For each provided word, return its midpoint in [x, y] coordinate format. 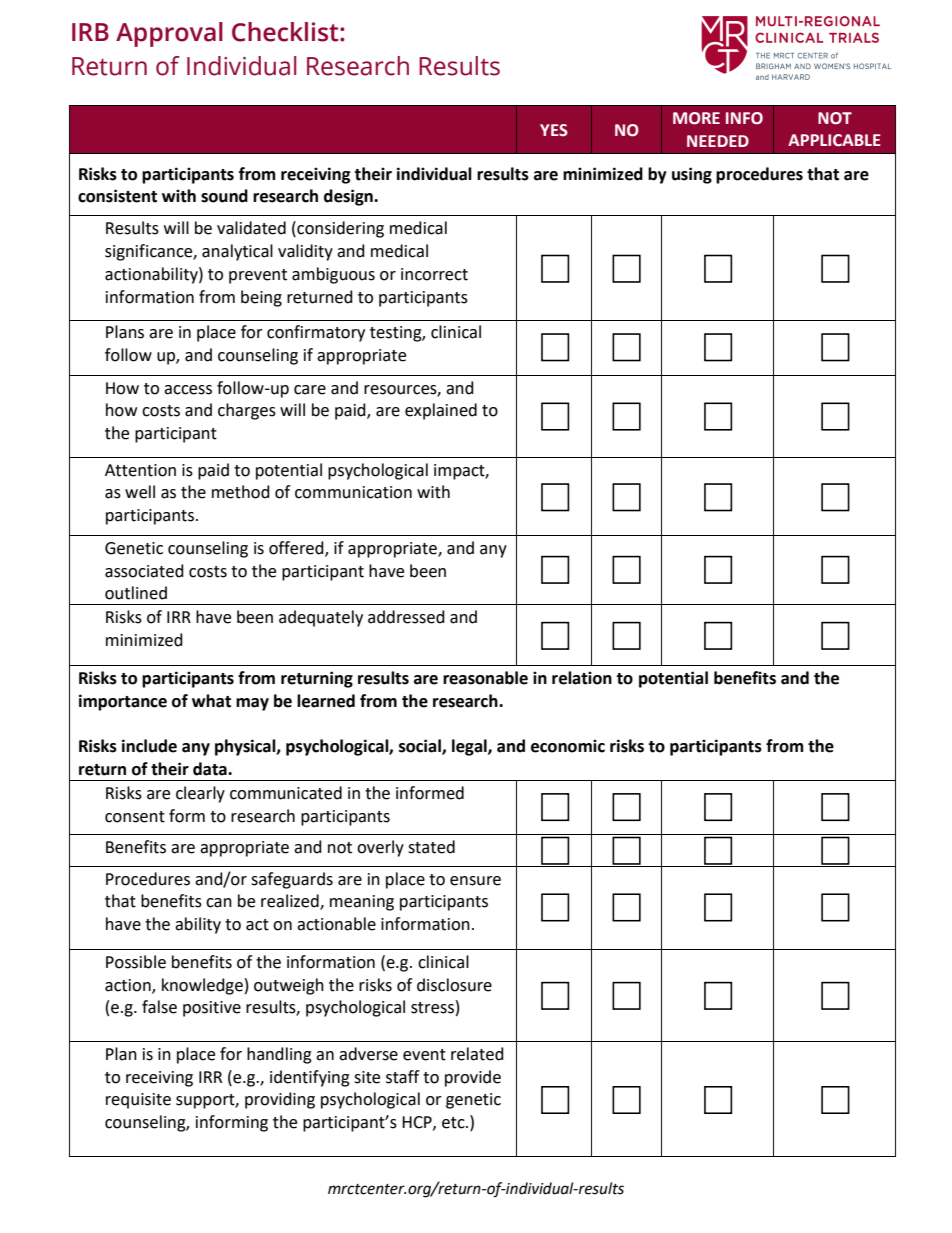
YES [554, 130]
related [477, 1054]
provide [473, 1078]
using [692, 175]
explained [441, 411]
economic [568, 746]
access [188, 390]
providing [280, 1100]
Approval [169, 34]
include [149, 746]
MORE [696, 118]
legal [470, 747]
